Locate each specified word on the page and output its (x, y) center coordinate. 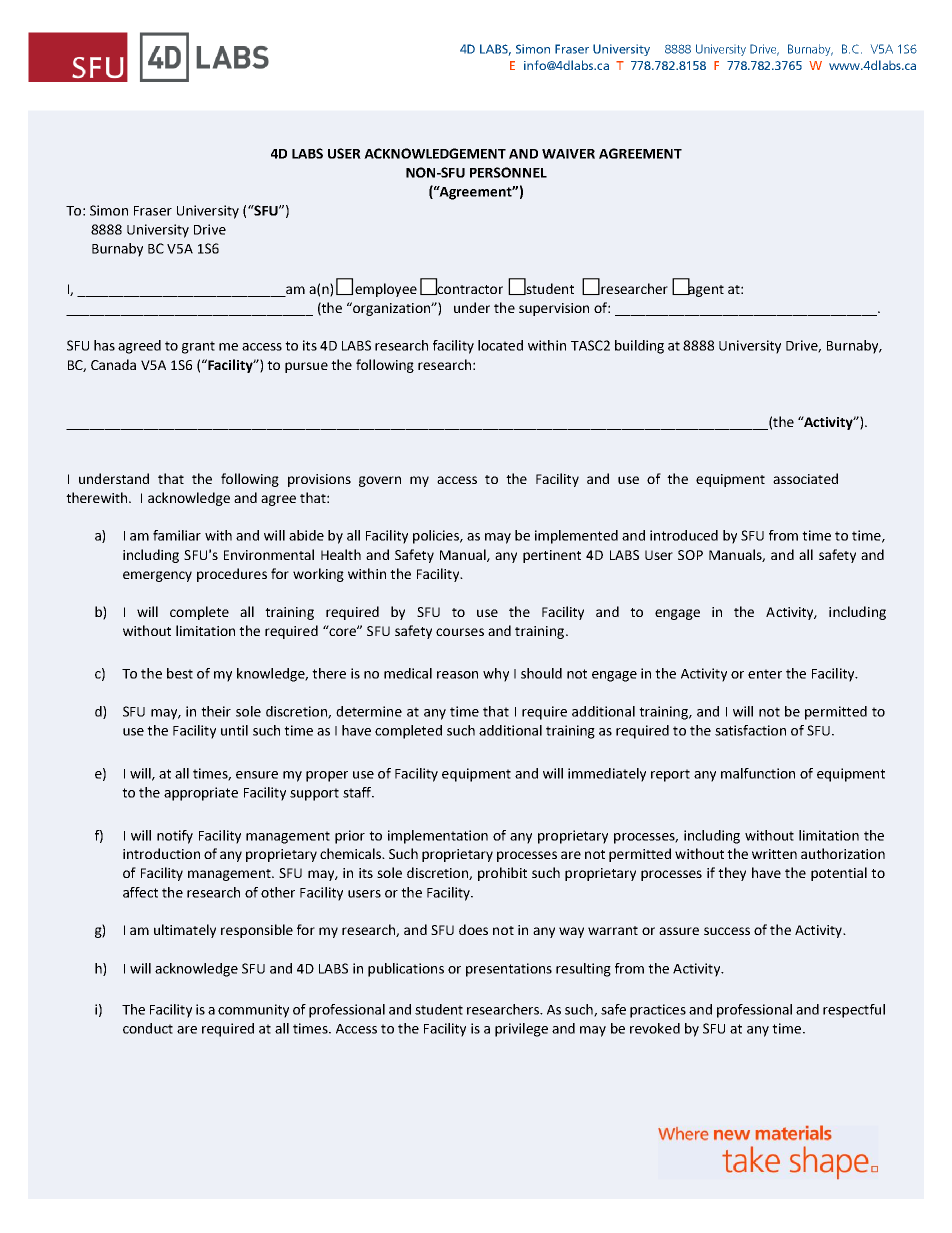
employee (386, 290)
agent (705, 289)
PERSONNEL (508, 172)
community (253, 1011)
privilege (521, 1030)
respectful (854, 1011)
